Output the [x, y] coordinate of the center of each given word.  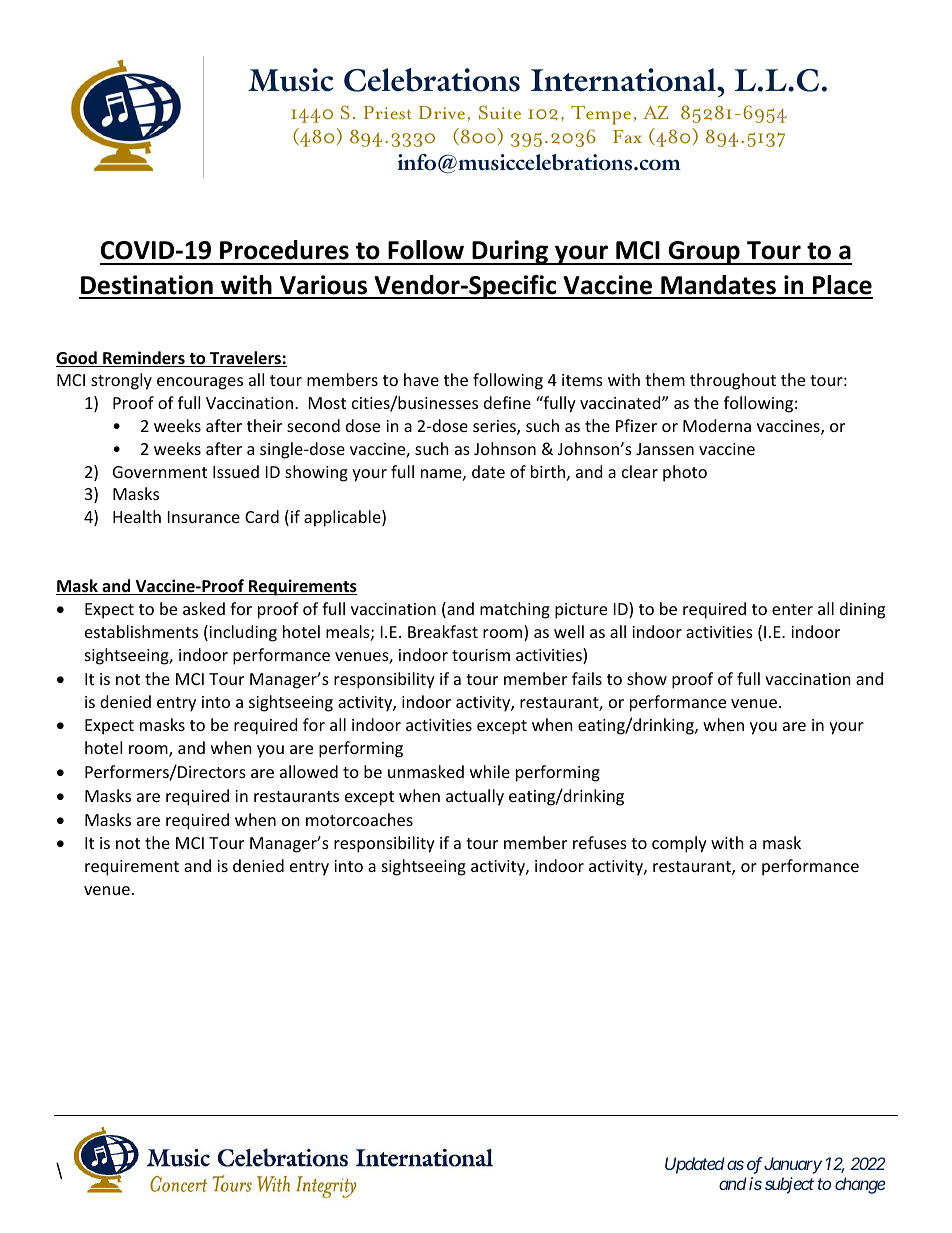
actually [475, 797]
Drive [441, 113]
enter [792, 609]
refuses [600, 842]
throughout [733, 381]
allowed [309, 771]
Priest [387, 113]
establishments [141, 631]
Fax [627, 136]
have [421, 379]
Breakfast [443, 631]
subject [789, 1185]
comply [679, 844]
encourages [200, 383]
